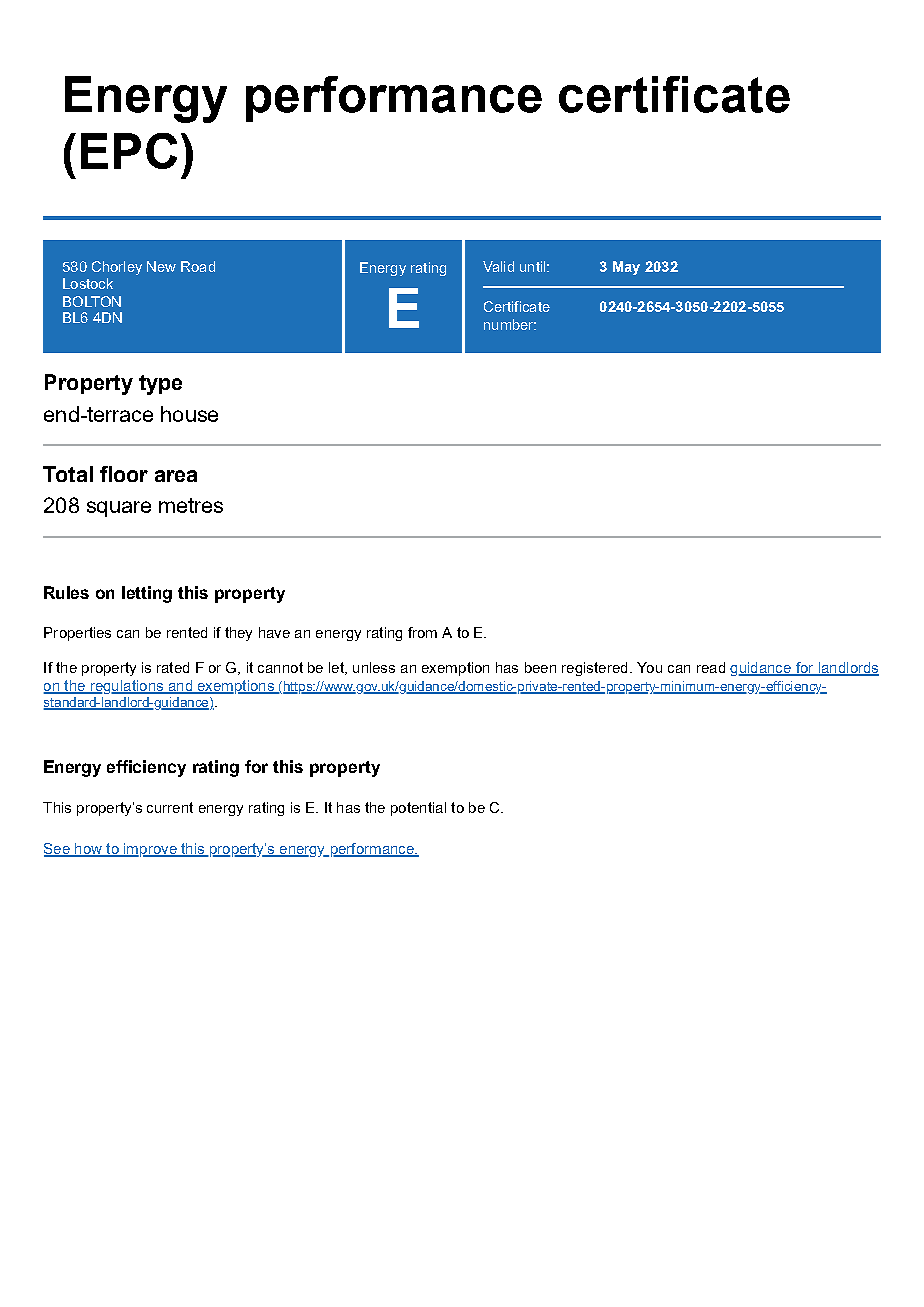 Image resolution: width=924 pixels, height=1307 pixels. Describe the element at coordinates (649, 667) in the image. I see `You` at that location.
